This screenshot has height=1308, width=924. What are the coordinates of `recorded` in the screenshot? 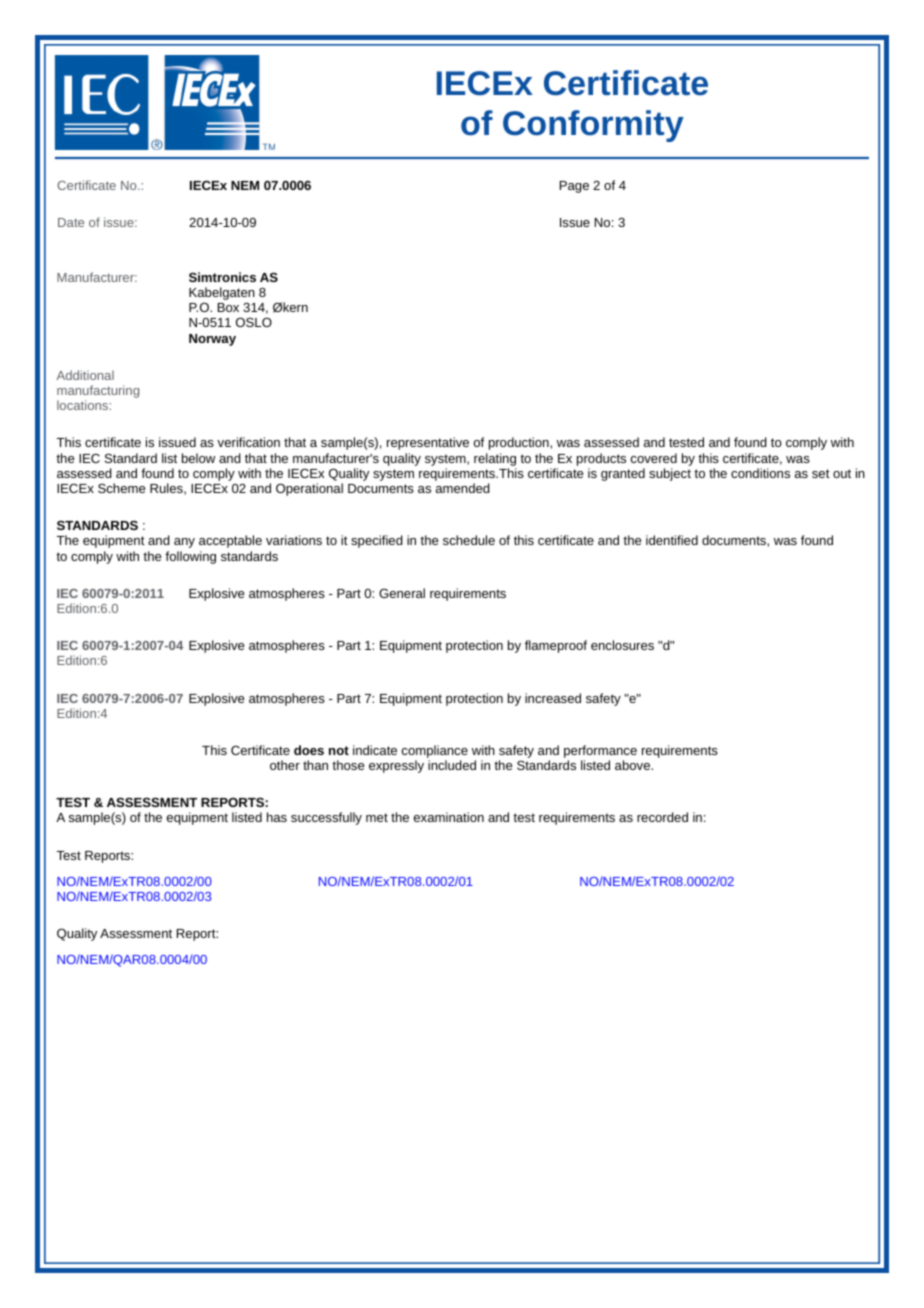 It's located at (662, 817).
